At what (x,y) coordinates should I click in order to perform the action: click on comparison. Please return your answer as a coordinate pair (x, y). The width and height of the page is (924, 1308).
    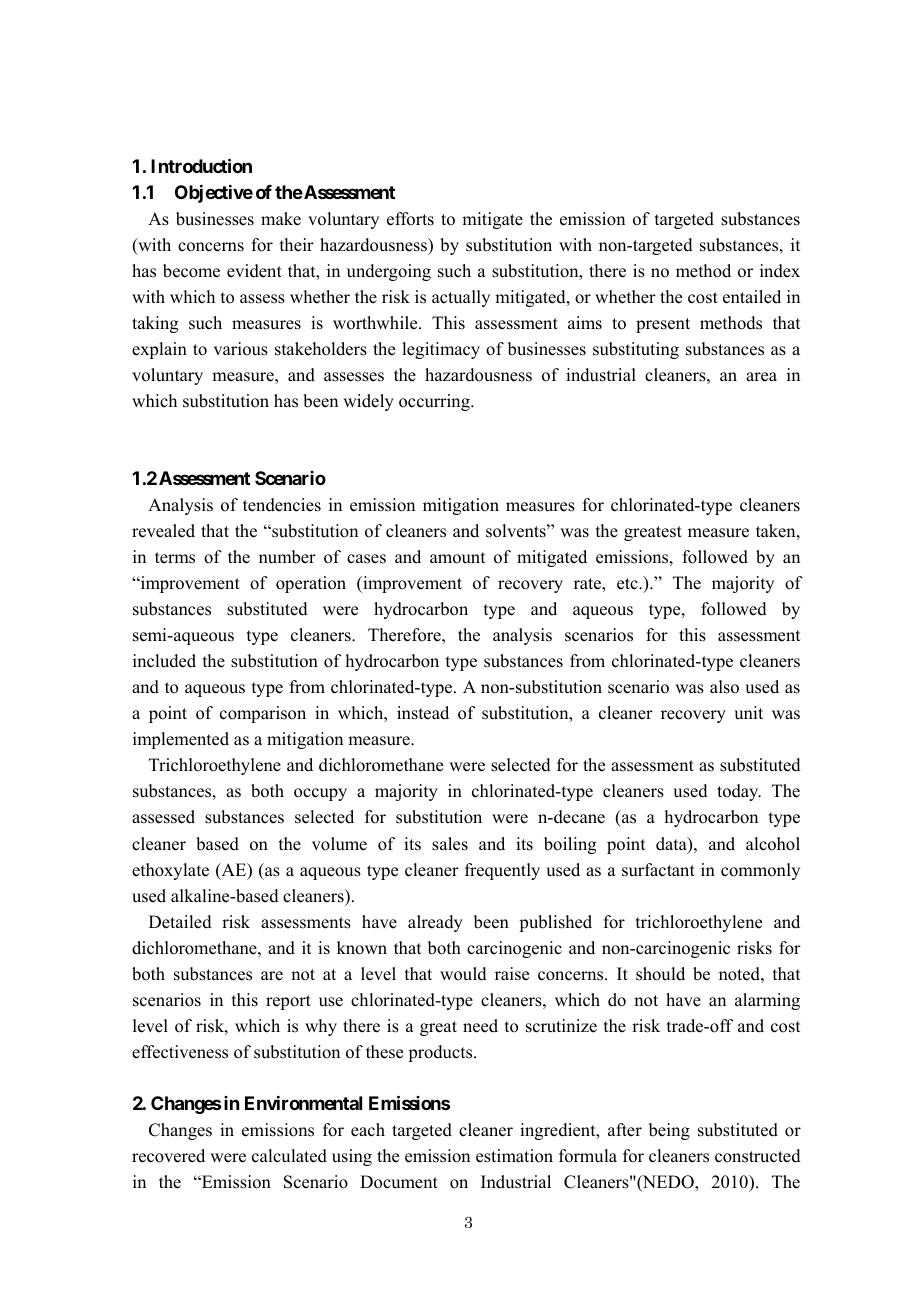
    Looking at the image, I should click on (263, 714).
